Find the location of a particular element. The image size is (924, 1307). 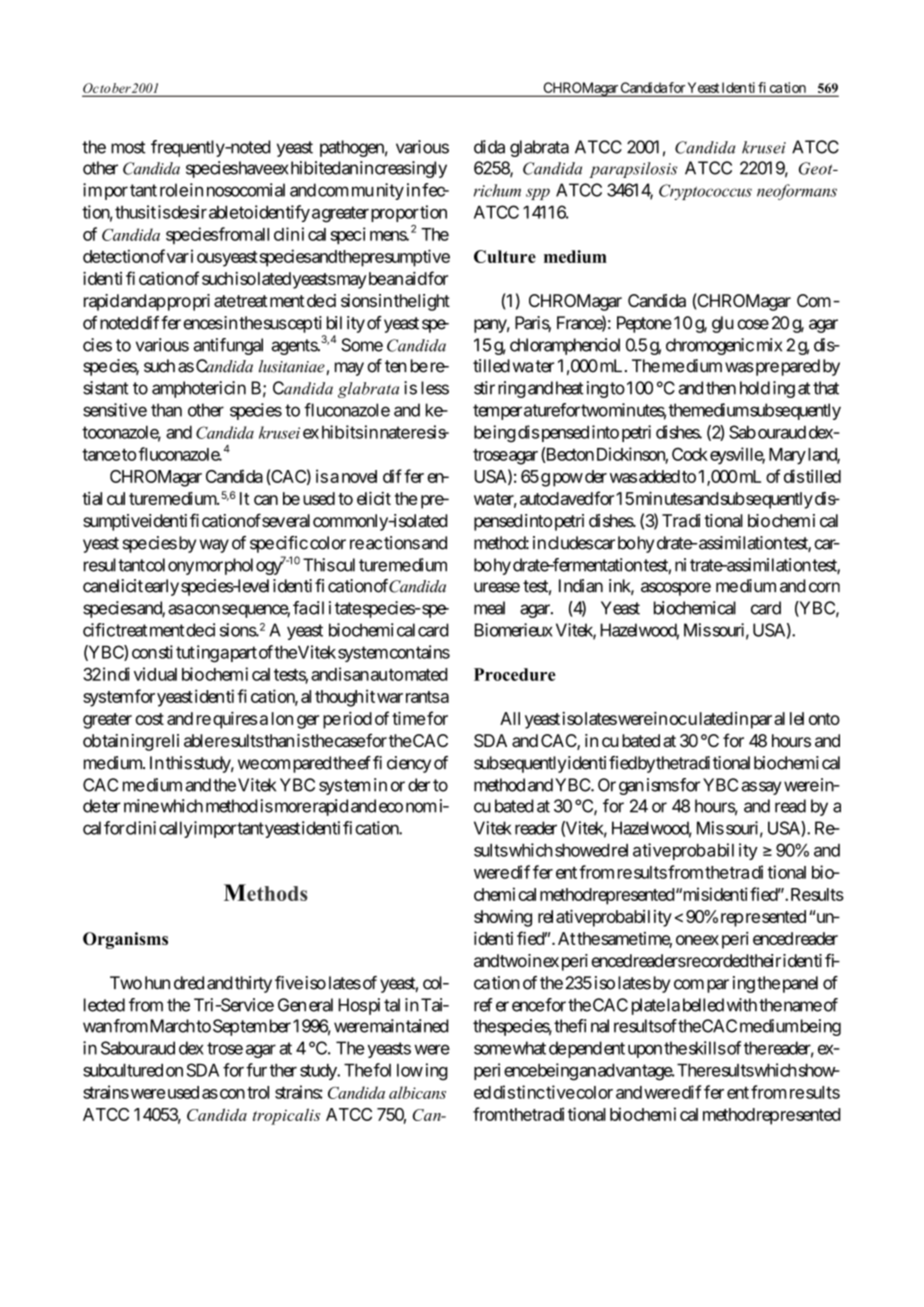

fec is located at coordinates (434, 190).
